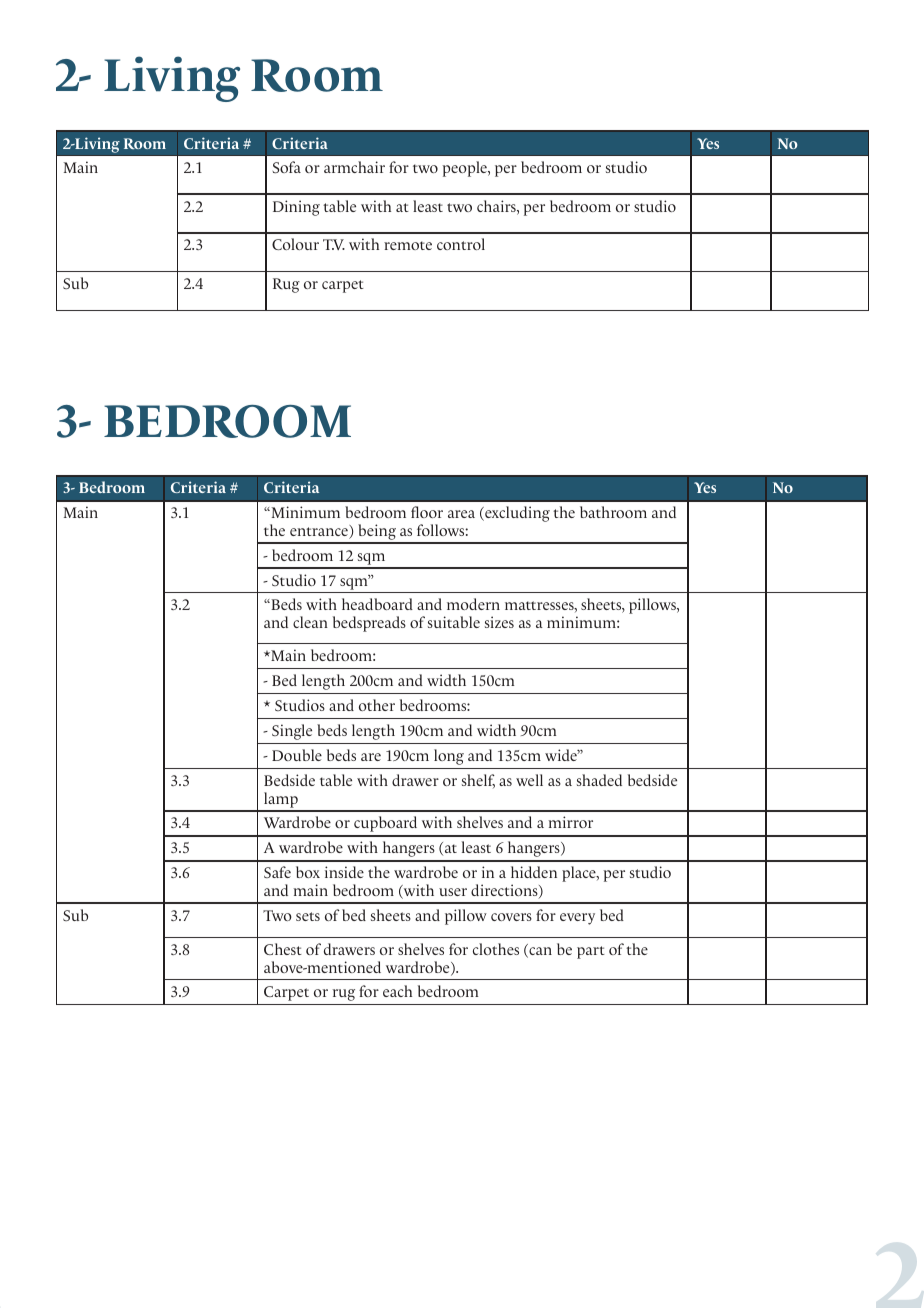 The height and width of the page is (1308, 924). I want to click on control, so click(461, 244).
